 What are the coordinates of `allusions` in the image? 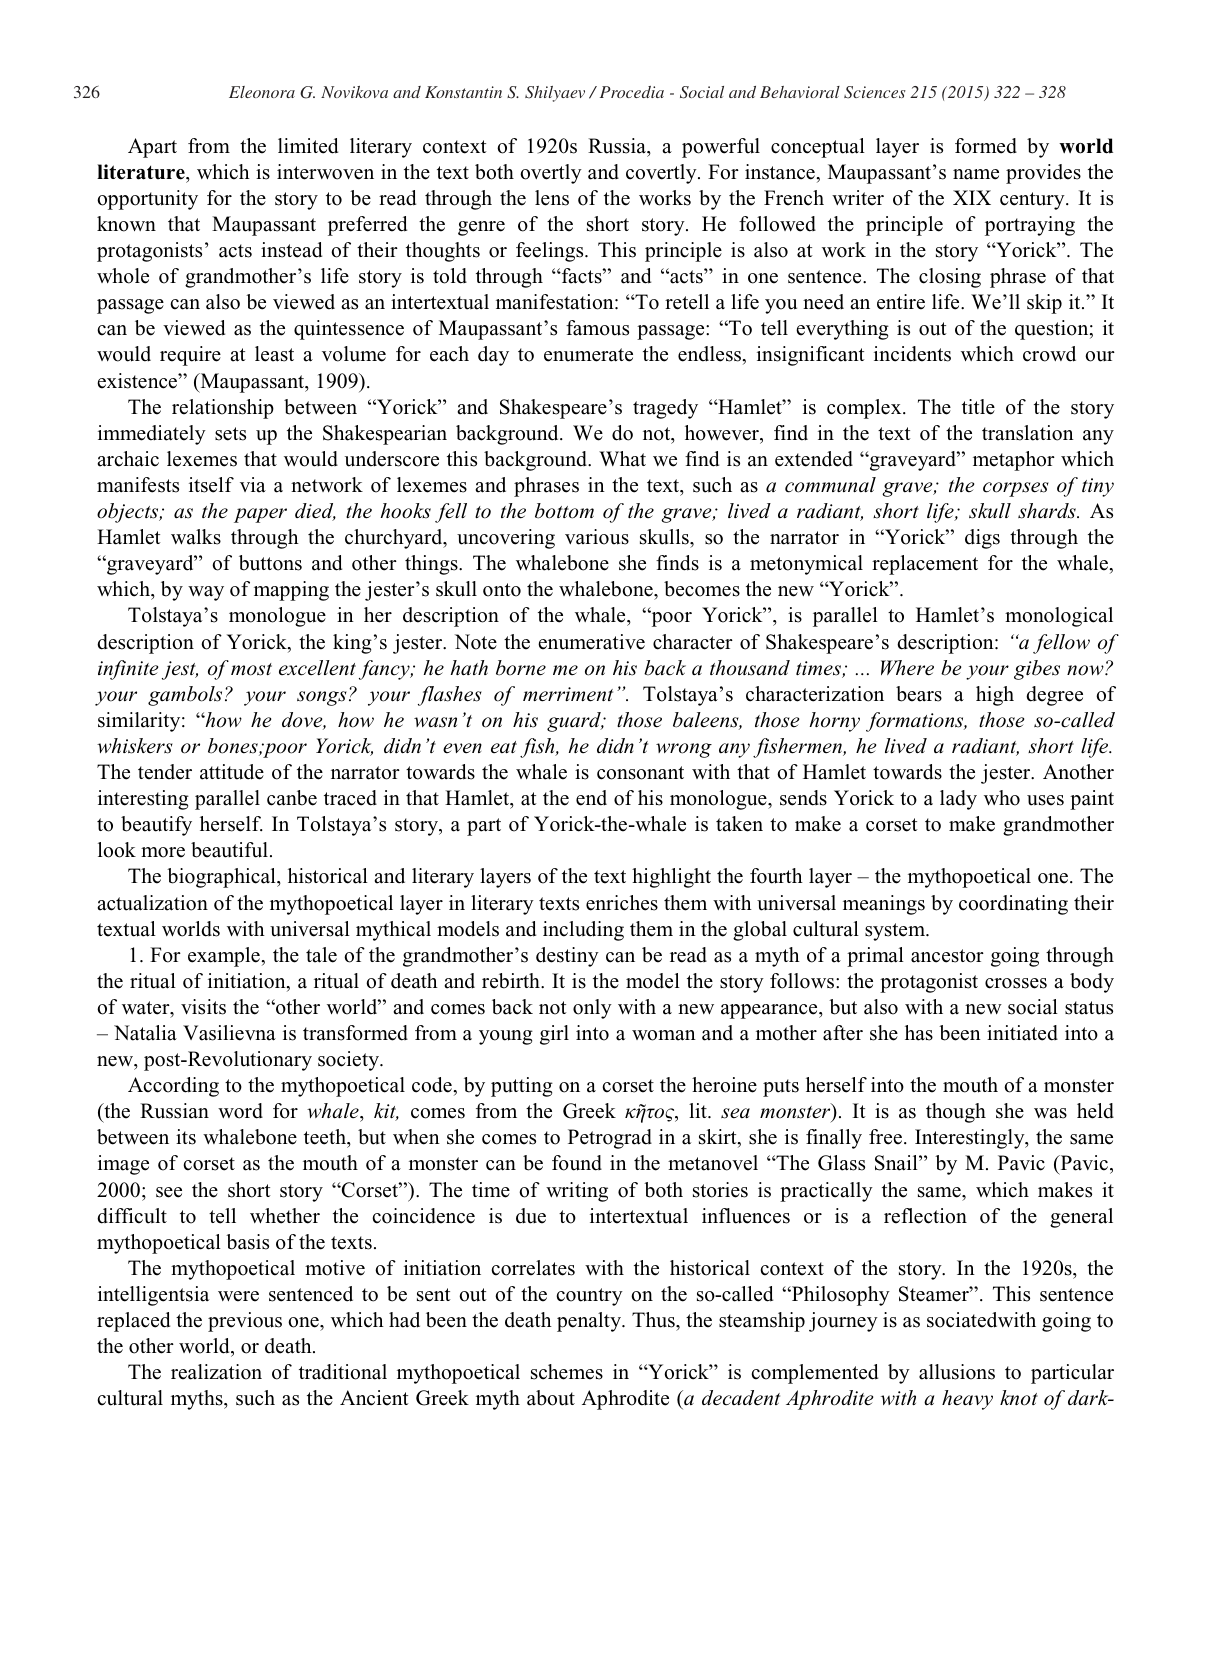 It's located at (957, 1372).
